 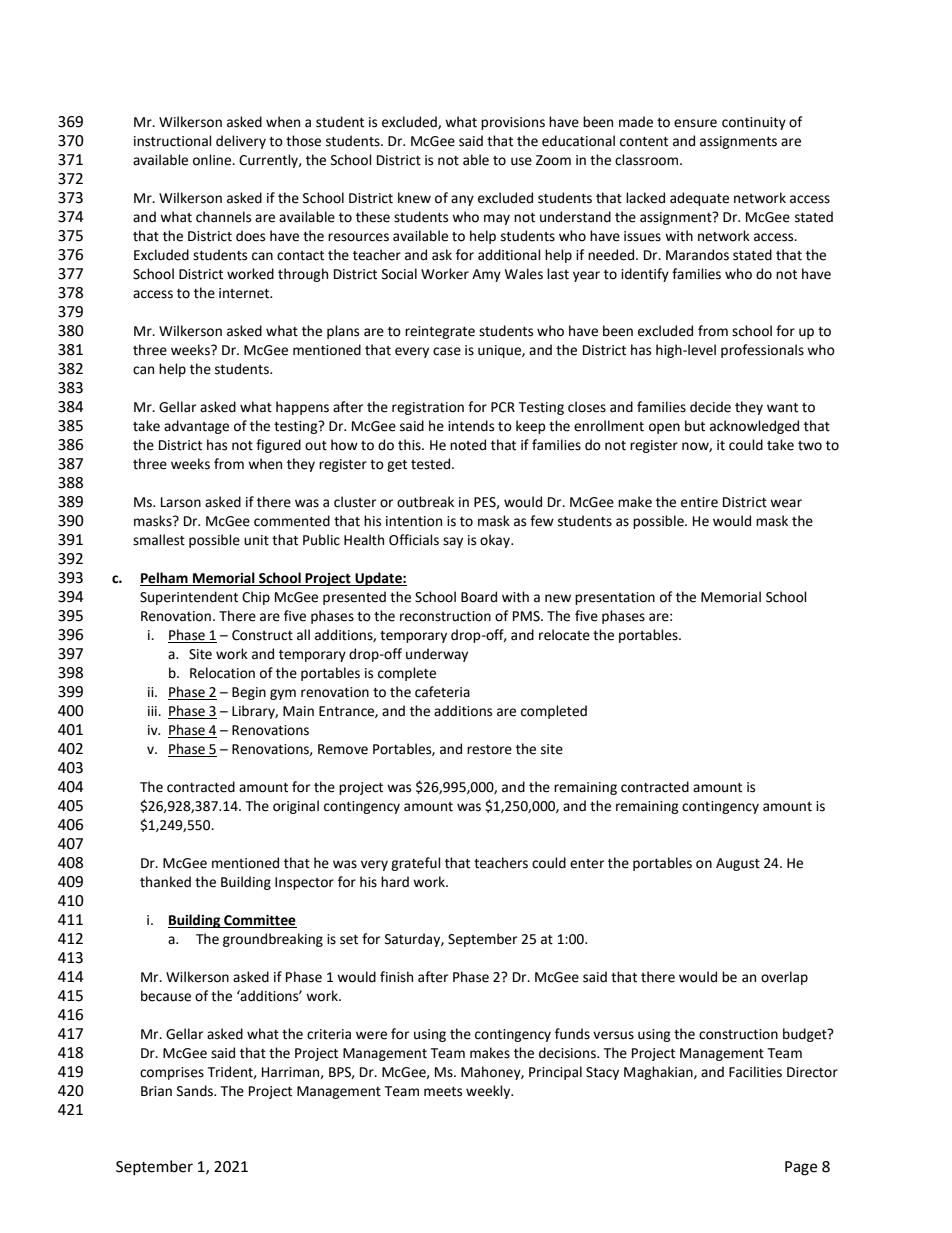 What do you see at coordinates (196, 1091) in the screenshot?
I see `Sands` at bounding box center [196, 1091].
